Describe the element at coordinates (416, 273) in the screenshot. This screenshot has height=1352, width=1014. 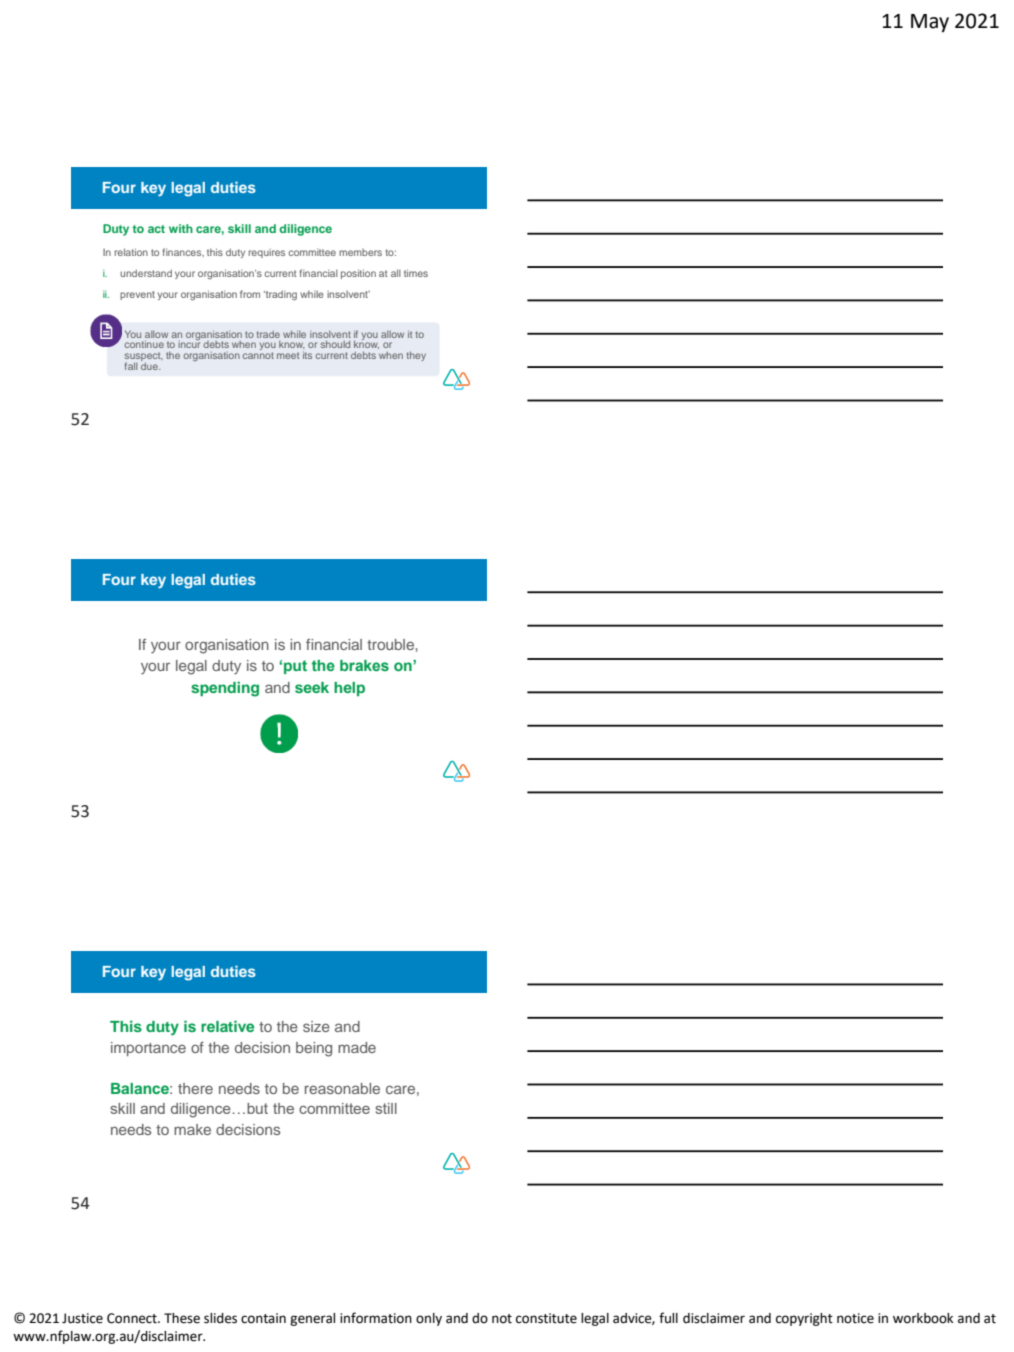
I see `times` at that location.
